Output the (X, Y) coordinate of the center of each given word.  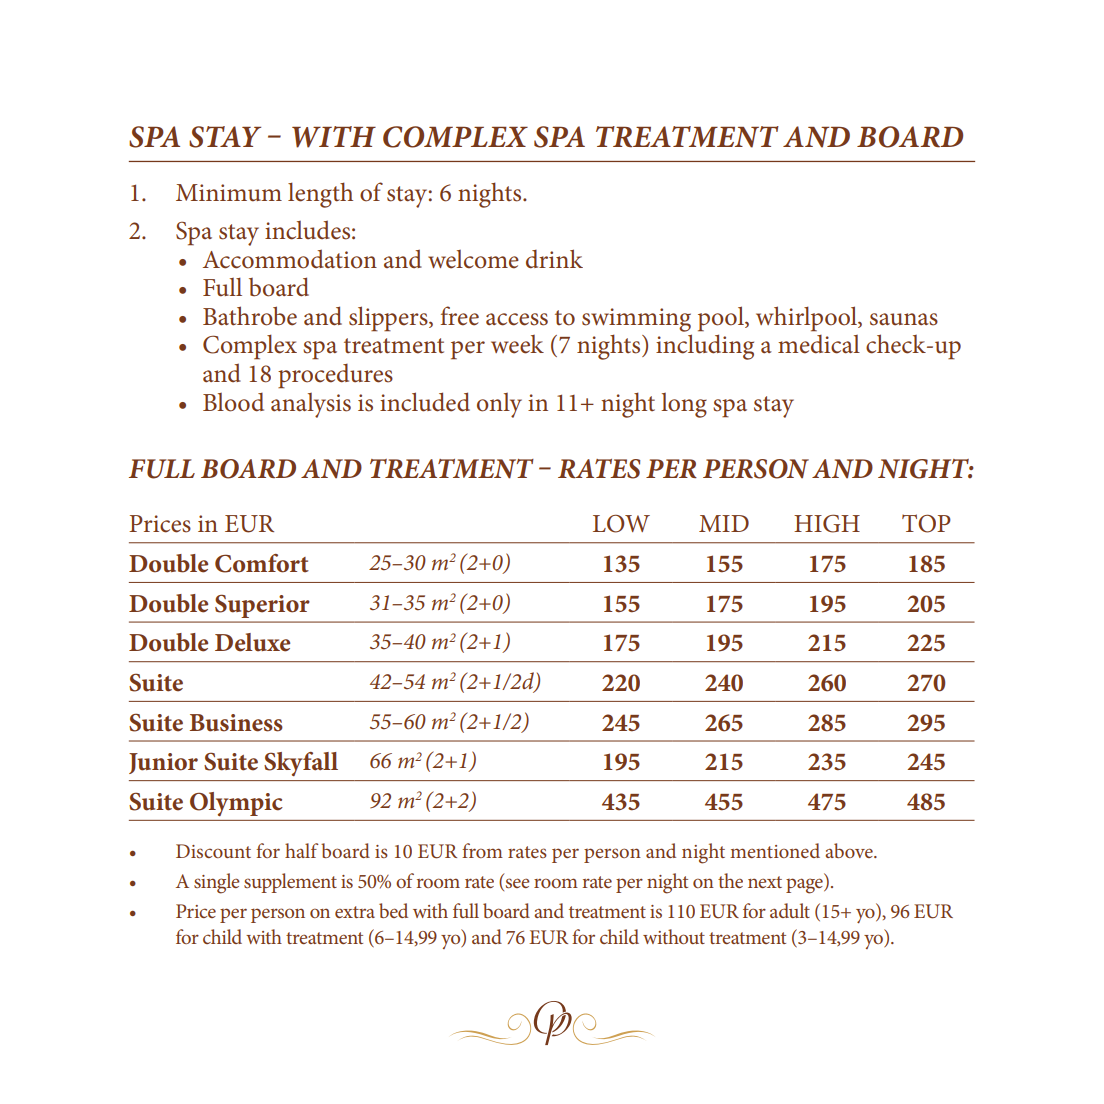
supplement (290, 883)
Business (236, 723)
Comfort (262, 563)
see (518, 883)
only (499, 405)
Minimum (229, 193)
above (850, 850)
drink (554, 259)
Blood (233, 402)
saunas (904, 319)
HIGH (827, 523)
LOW (621, 524)
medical (819, 344)
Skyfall (301, 764)
